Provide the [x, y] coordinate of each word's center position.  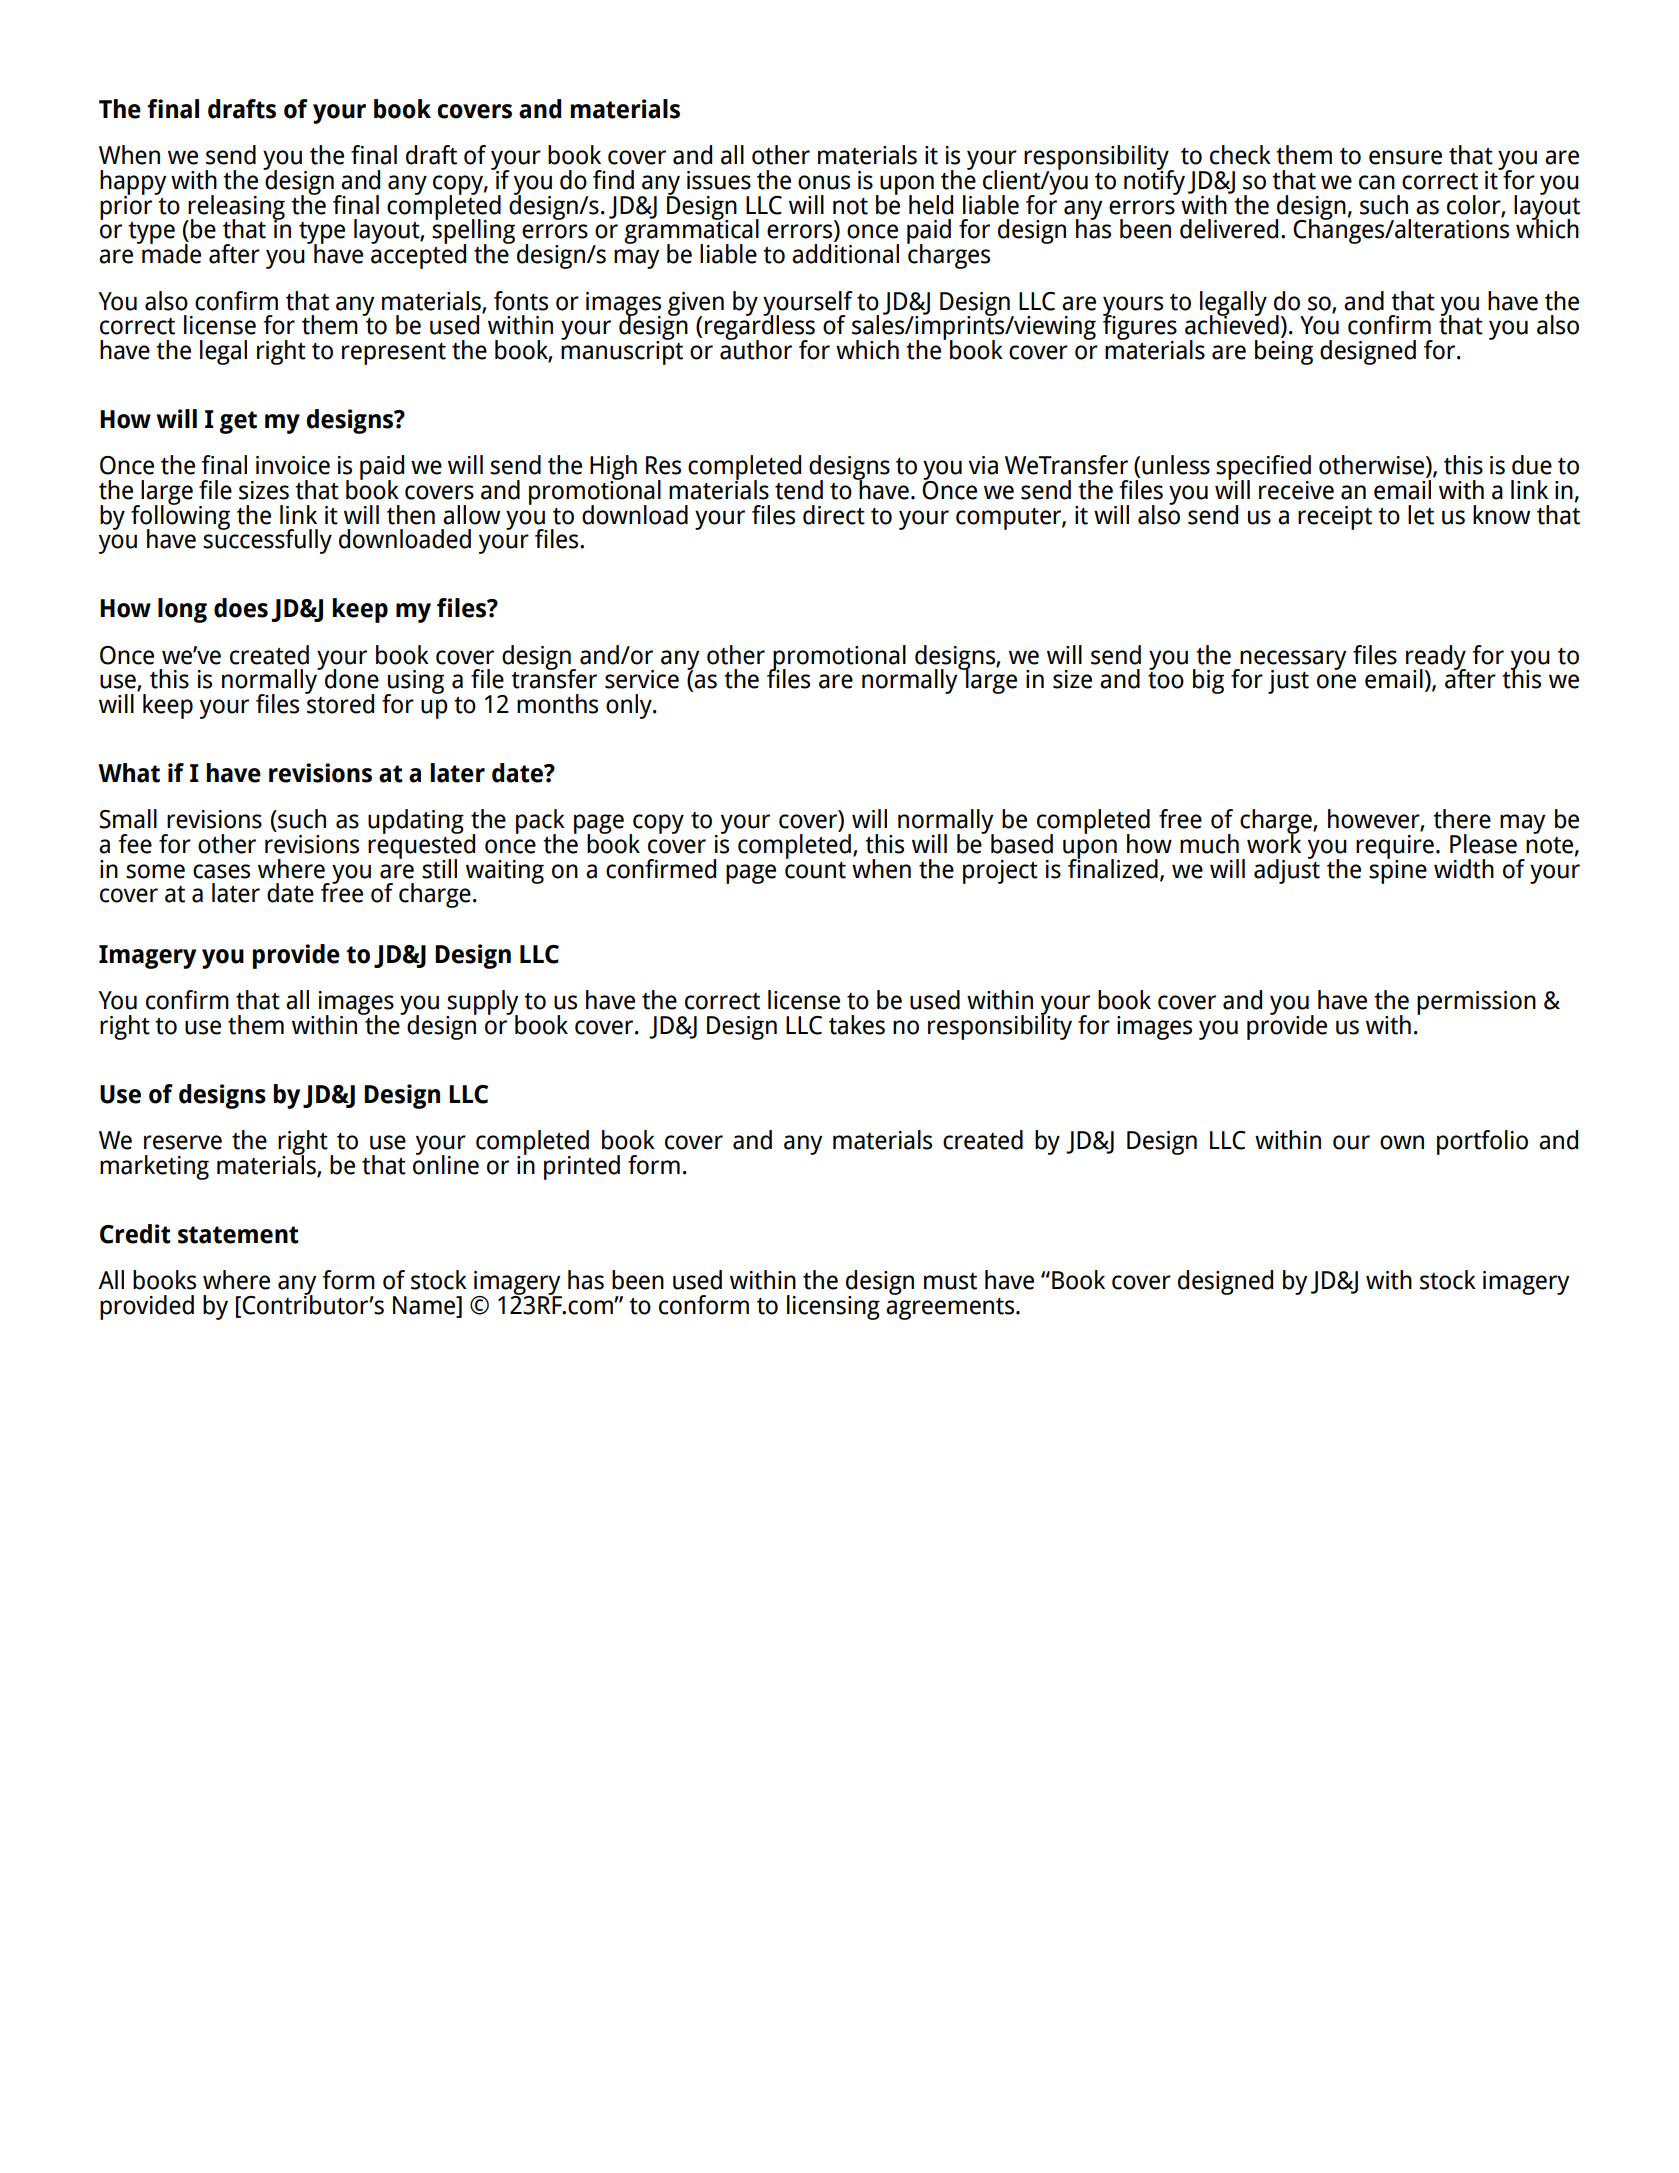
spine [1398, 870]
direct [834, 515]
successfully [267, 540]
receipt [1335, 518]
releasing [235, 208]
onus [824, 182]
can [1377, 182]
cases [221, 871]
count [815, 870]
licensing [833, 1307]
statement [238, 1235]
